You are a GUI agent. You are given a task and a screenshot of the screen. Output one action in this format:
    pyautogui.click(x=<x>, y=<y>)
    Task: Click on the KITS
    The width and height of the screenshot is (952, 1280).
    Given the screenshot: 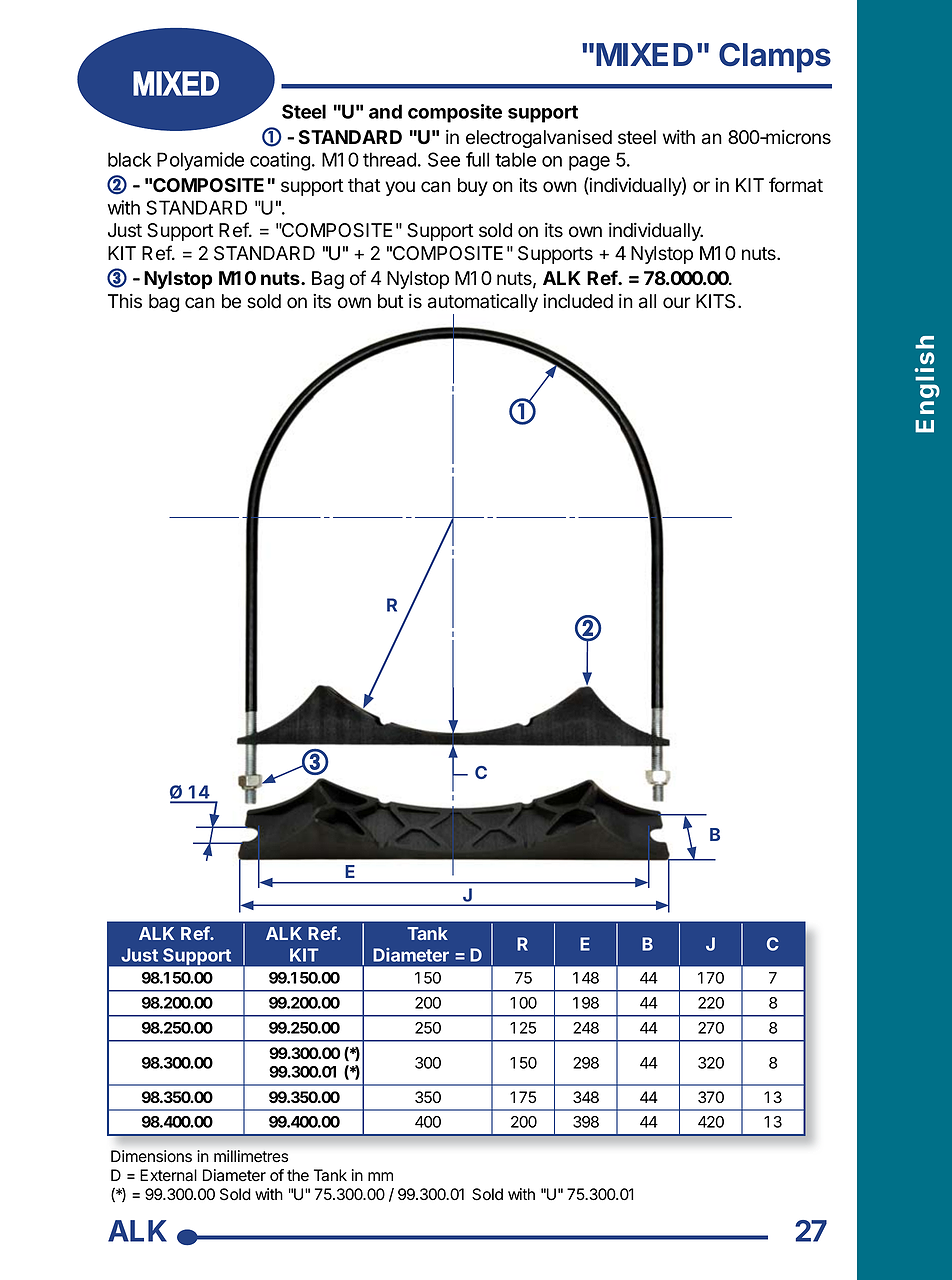 What is the action you would take?
    pyautogui.click(x=717, y=301)
